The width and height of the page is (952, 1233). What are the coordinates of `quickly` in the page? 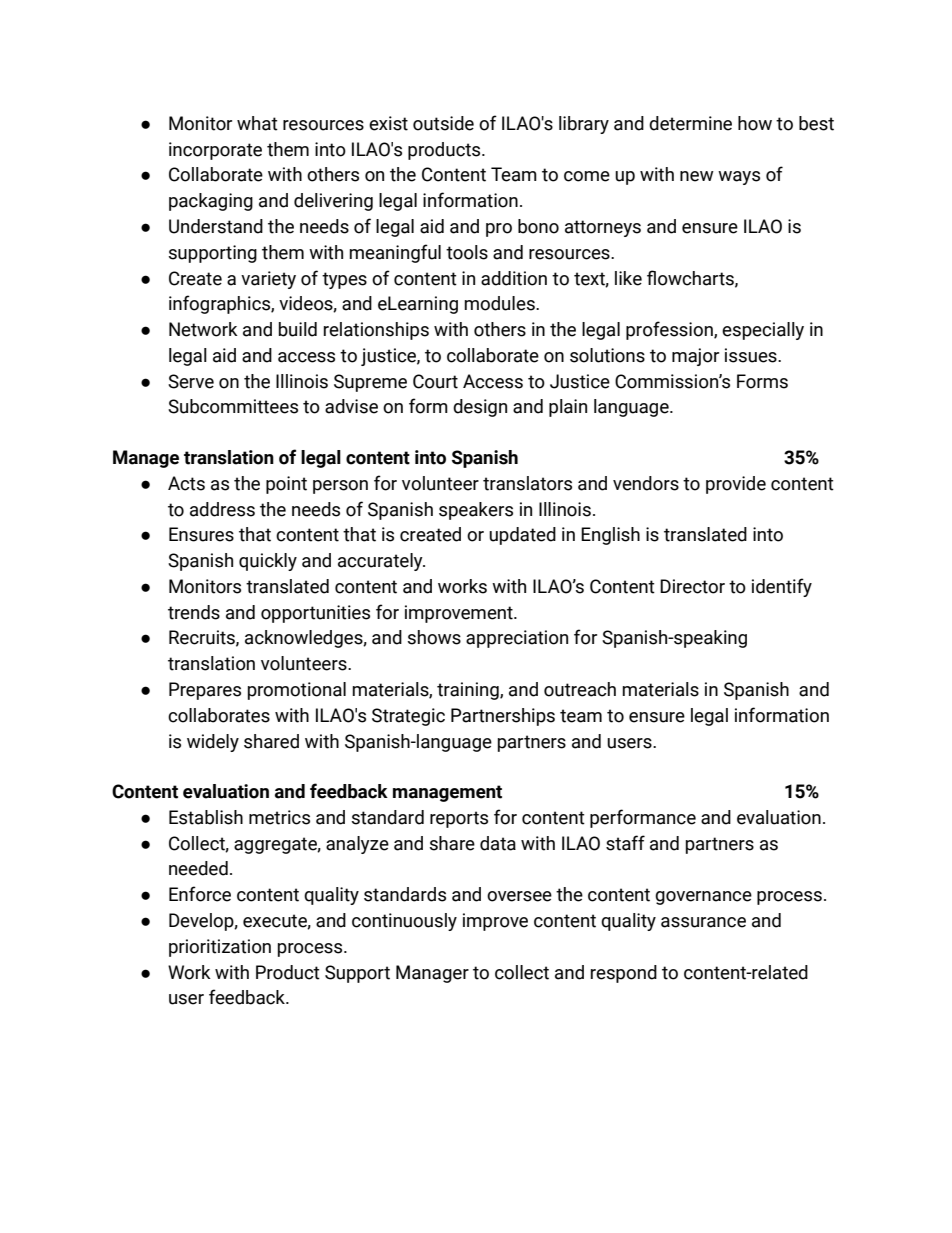 It's located at (268, 562).
